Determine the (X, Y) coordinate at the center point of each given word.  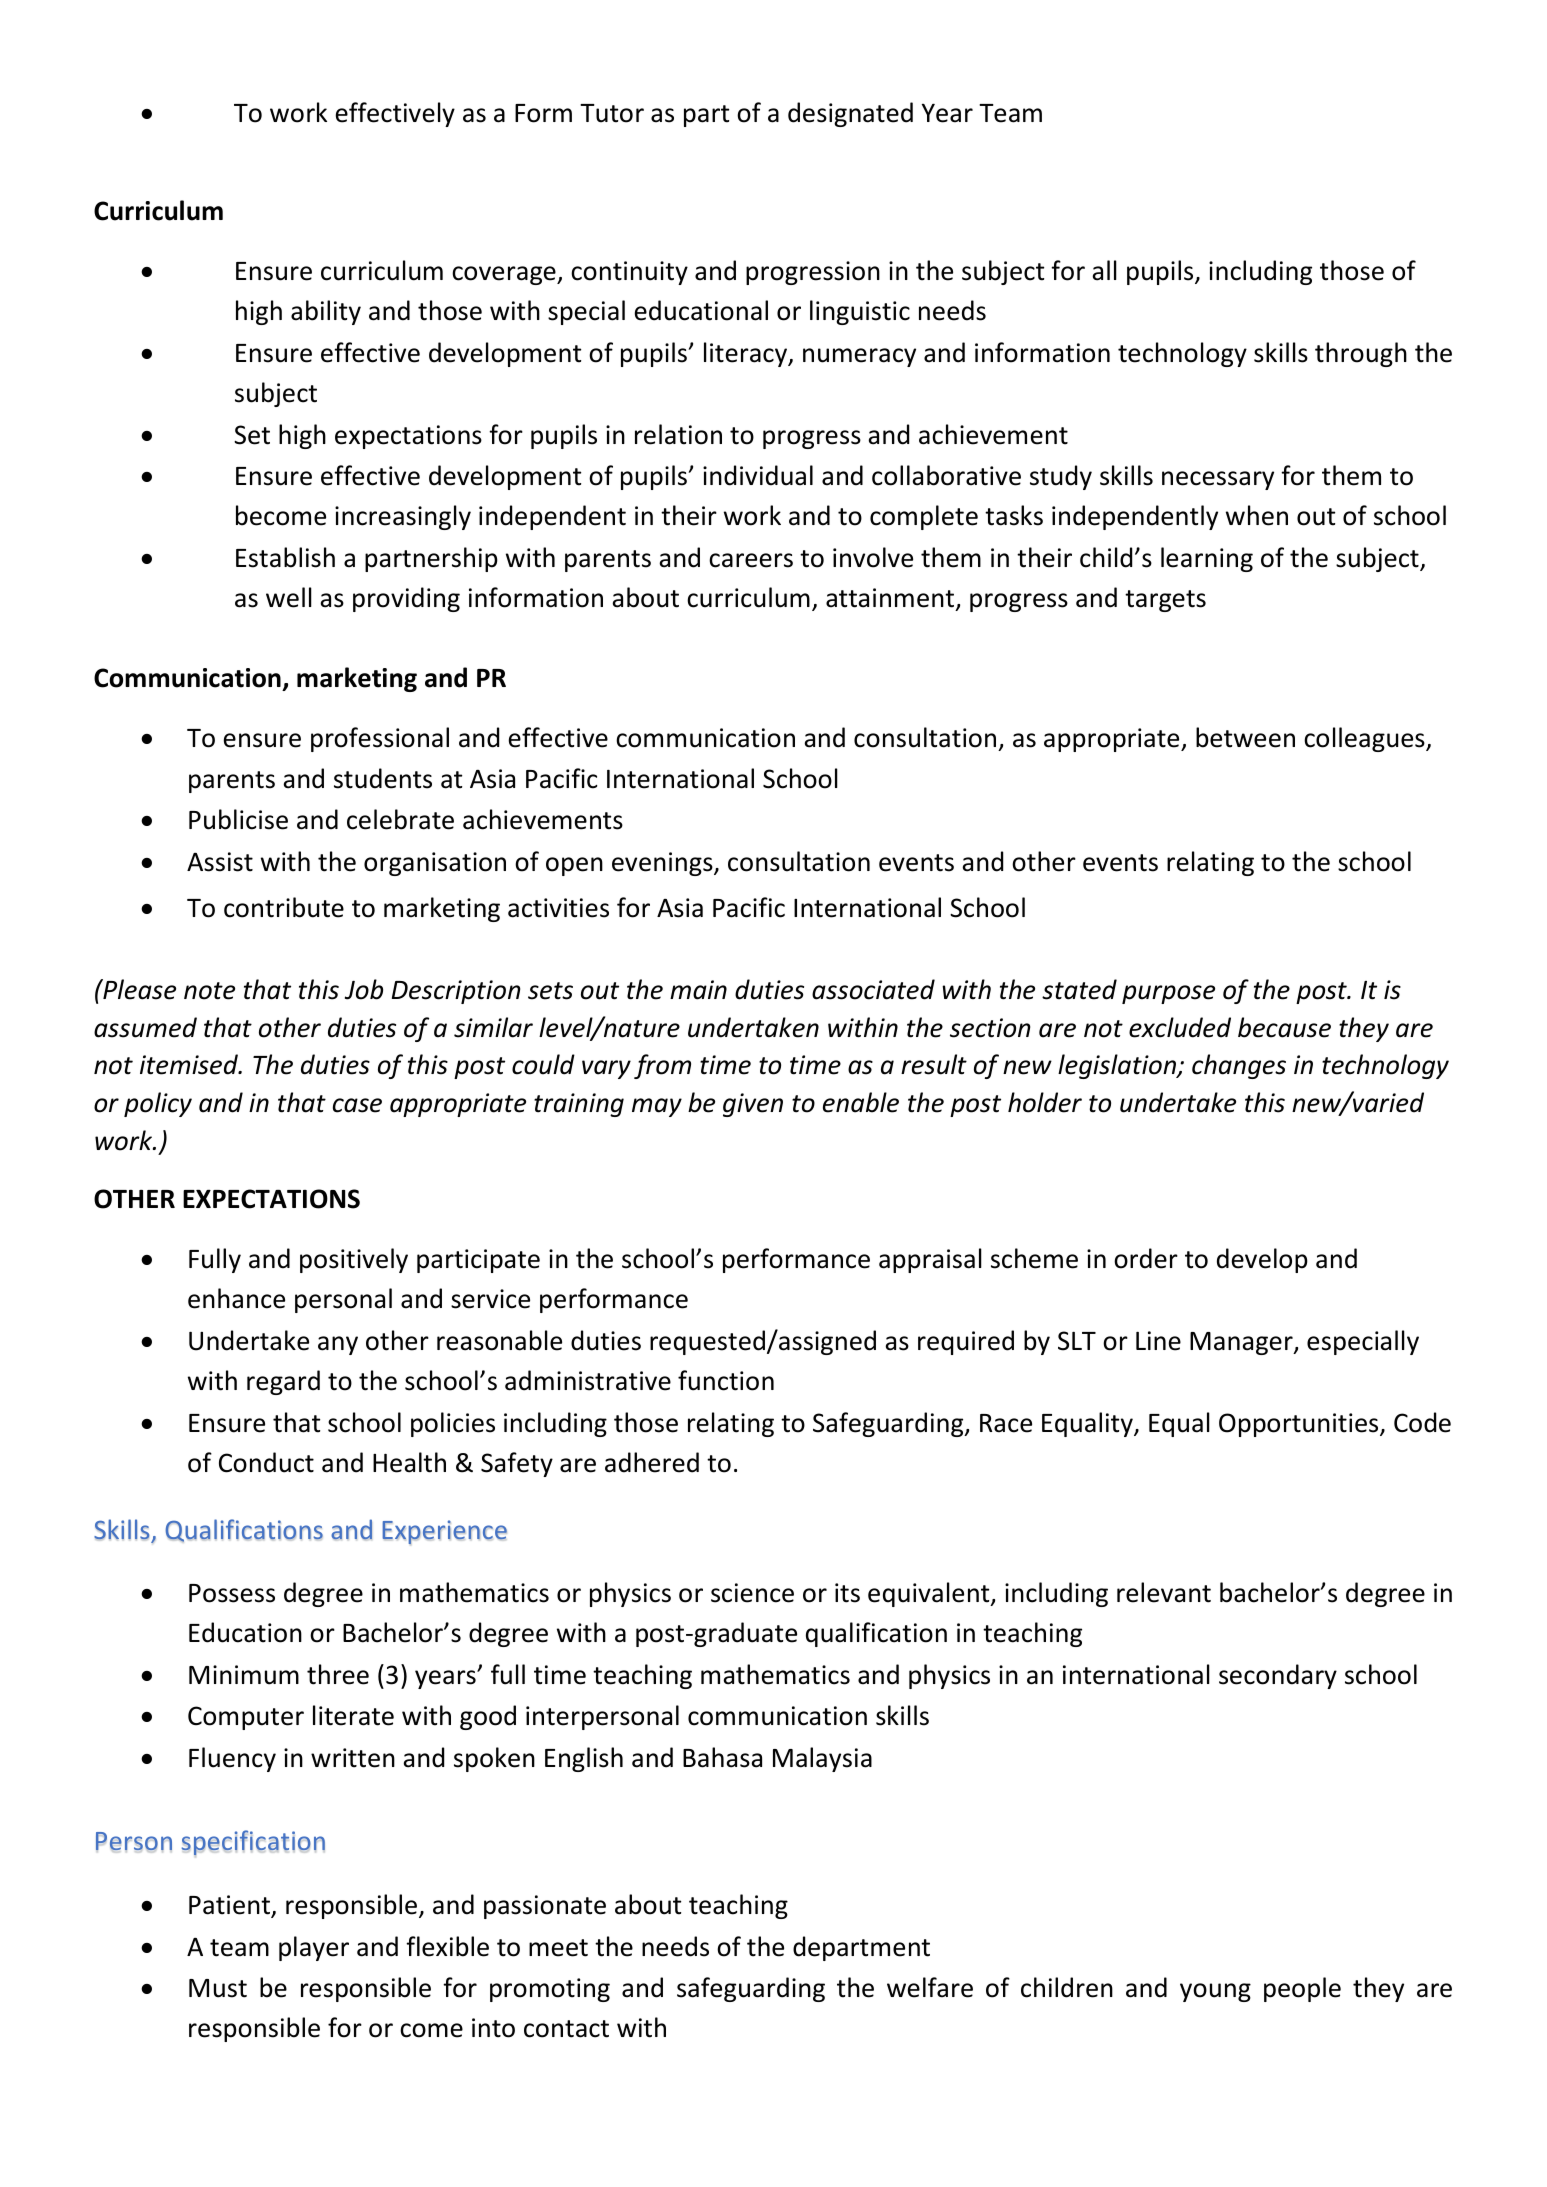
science (752, 1593)
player (314, 1948)
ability (326, 312)
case (357, 1105)
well (289, 597)
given (753, 1105)
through (1361, 354)
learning (1207, 559)
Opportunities (1300, 1425)
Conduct (266, 1462)
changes (1239, 1066)
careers (751, 560)
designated (850, 114)
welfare (930, 1987)
